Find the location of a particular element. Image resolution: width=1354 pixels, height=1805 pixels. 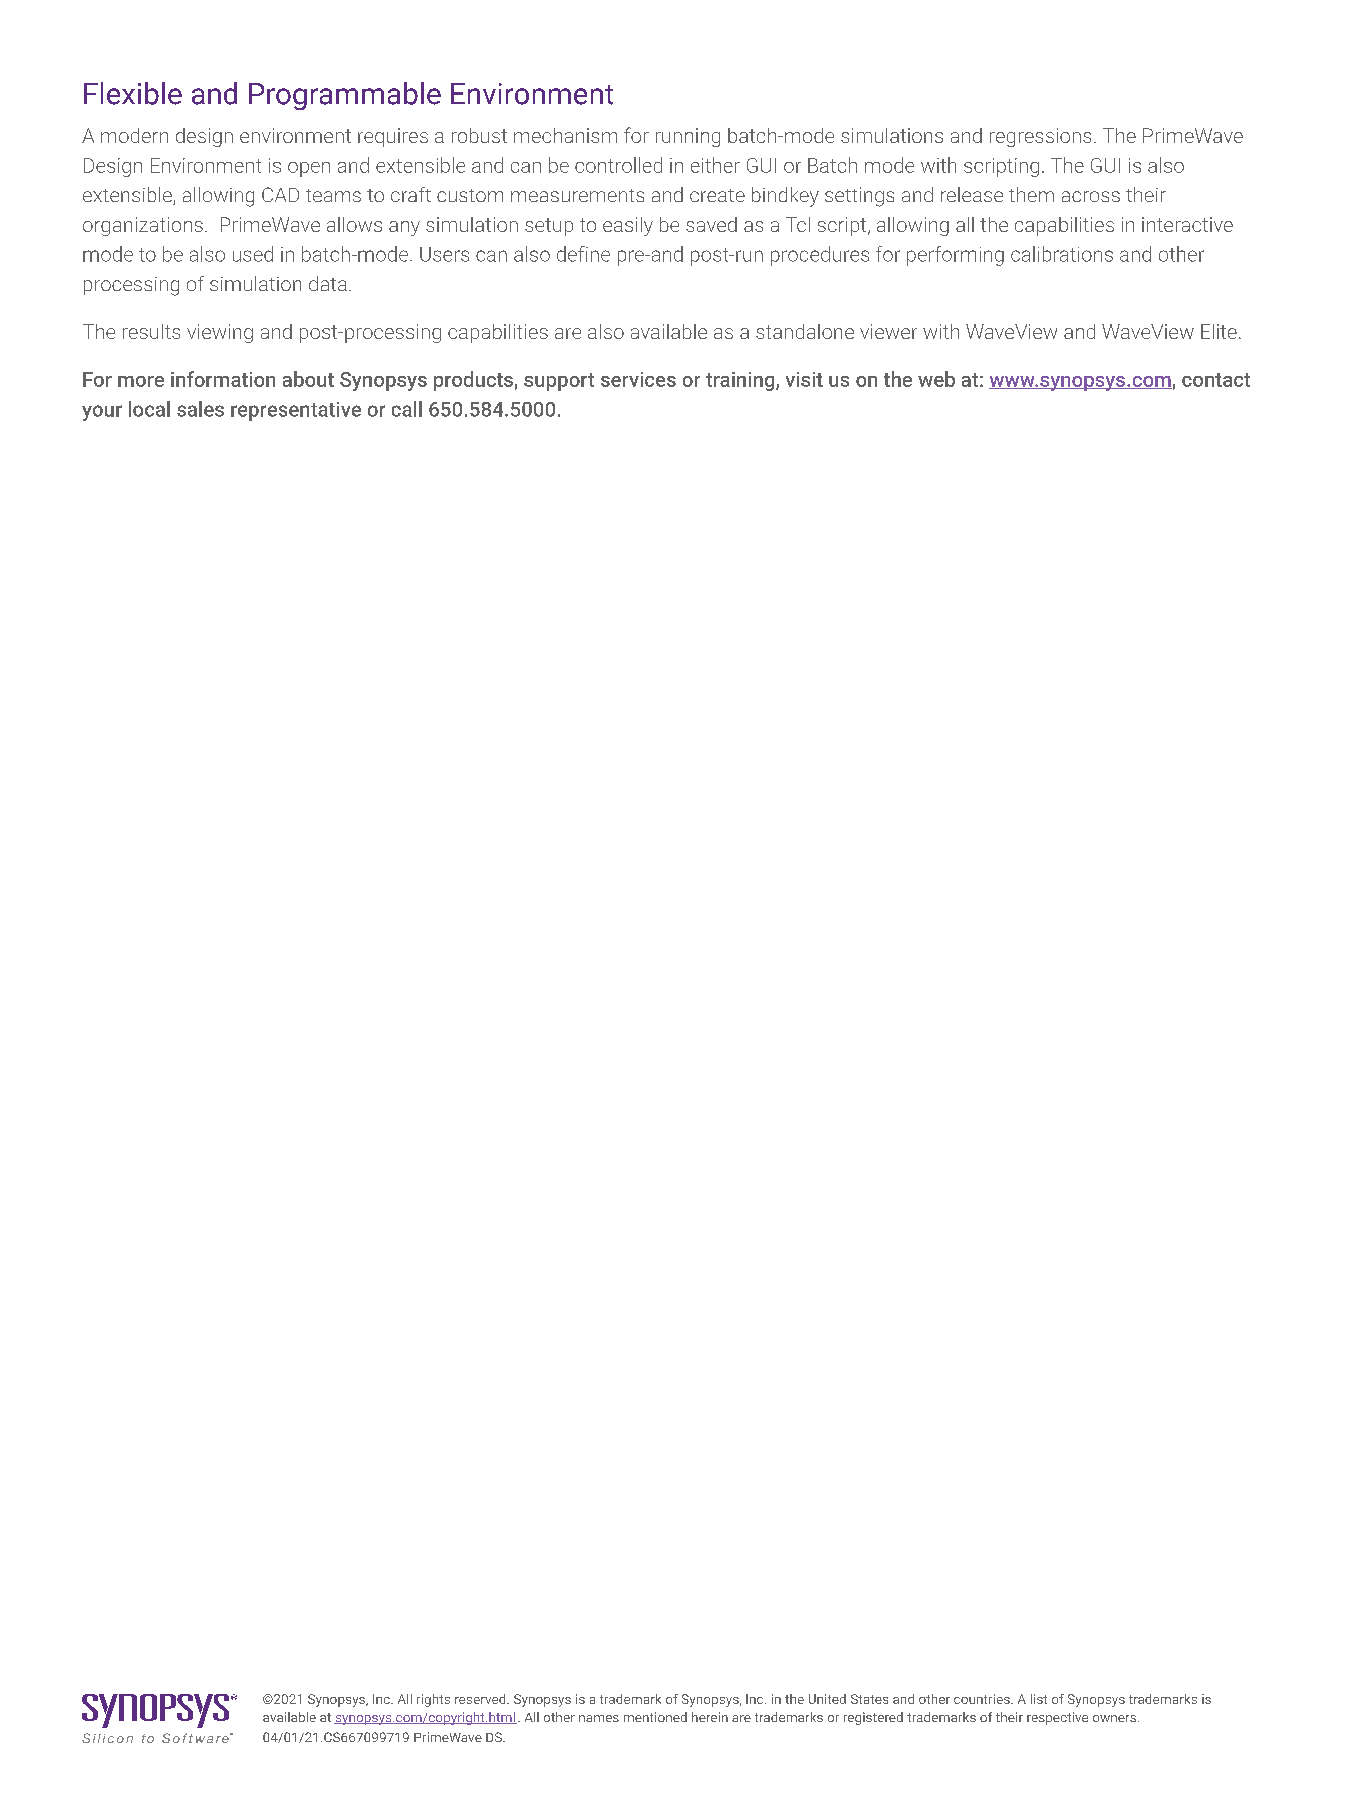

services is located at coordinates (638, 379).
